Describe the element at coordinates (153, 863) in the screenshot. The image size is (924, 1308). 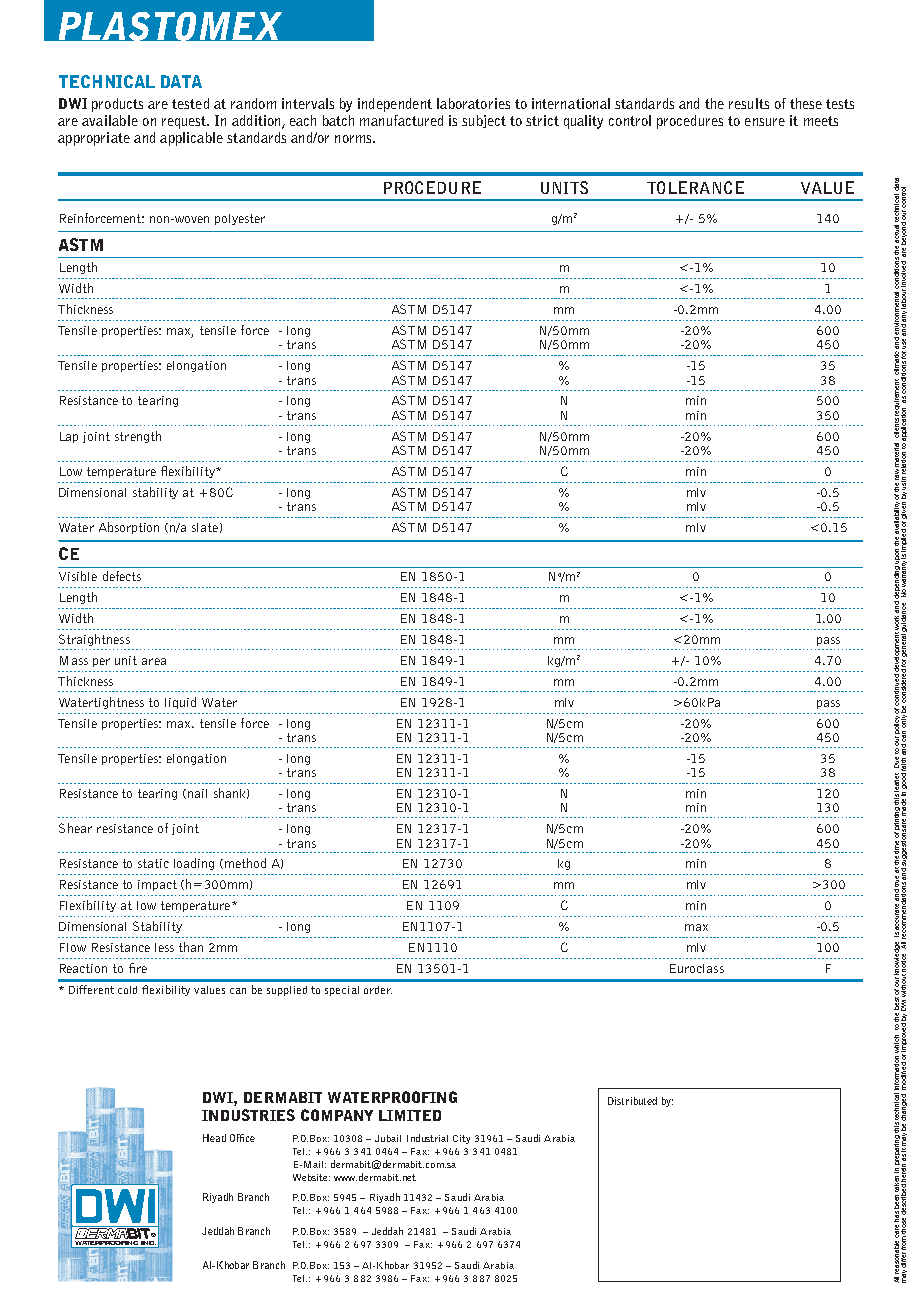
I see `static` at that location.
